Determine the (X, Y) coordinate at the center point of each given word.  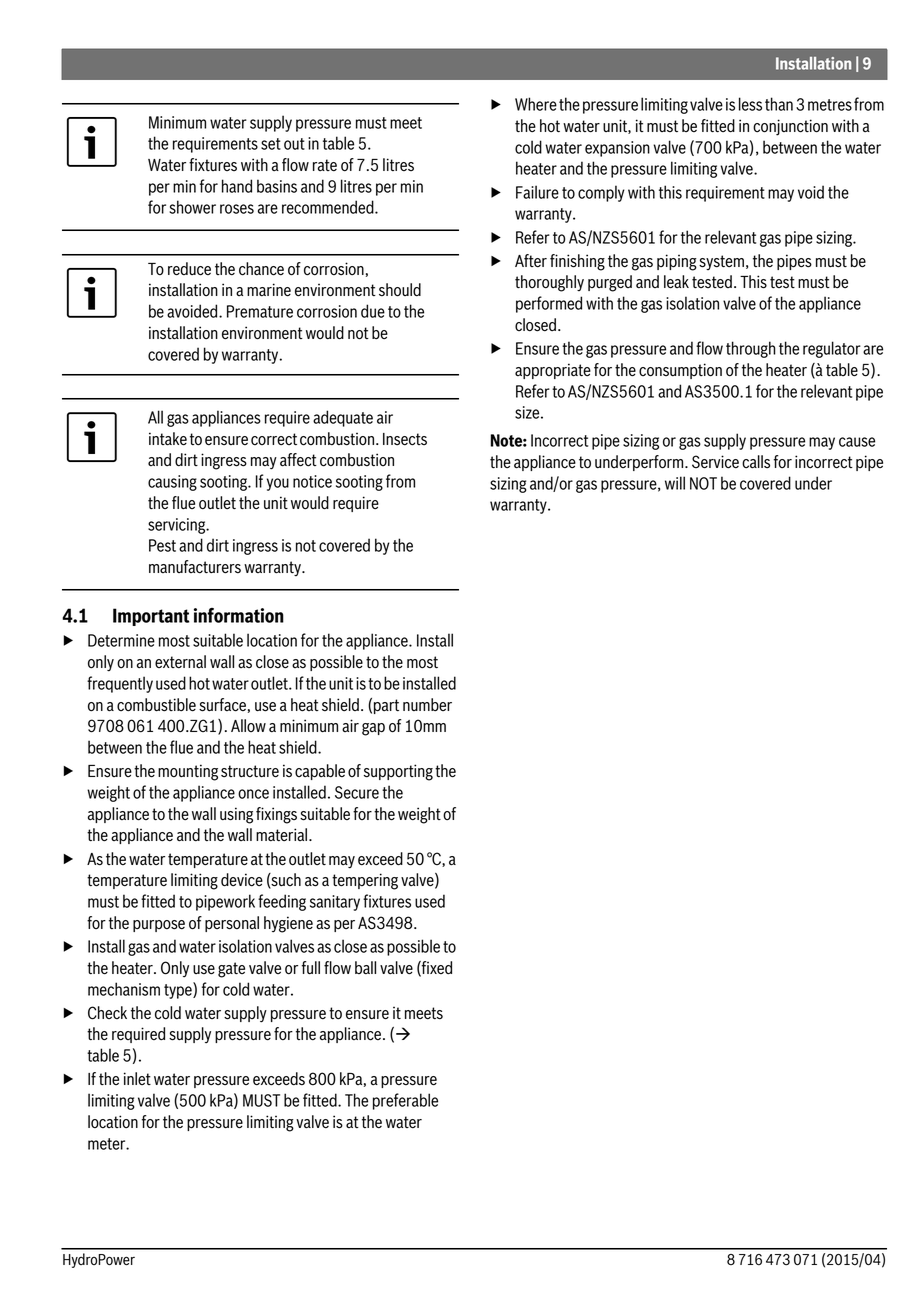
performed (549, 304)
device (242, 880)
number (427, 705)
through (751, 349)
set (271, 144)
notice (312, 481)
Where (536, 104)
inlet (137, 1078)
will (675, 483)
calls (756, 462)
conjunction (790, 127)
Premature (260, 311)
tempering (365, 881)
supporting (398, 772)
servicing (178, 526)
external (180, 662)
